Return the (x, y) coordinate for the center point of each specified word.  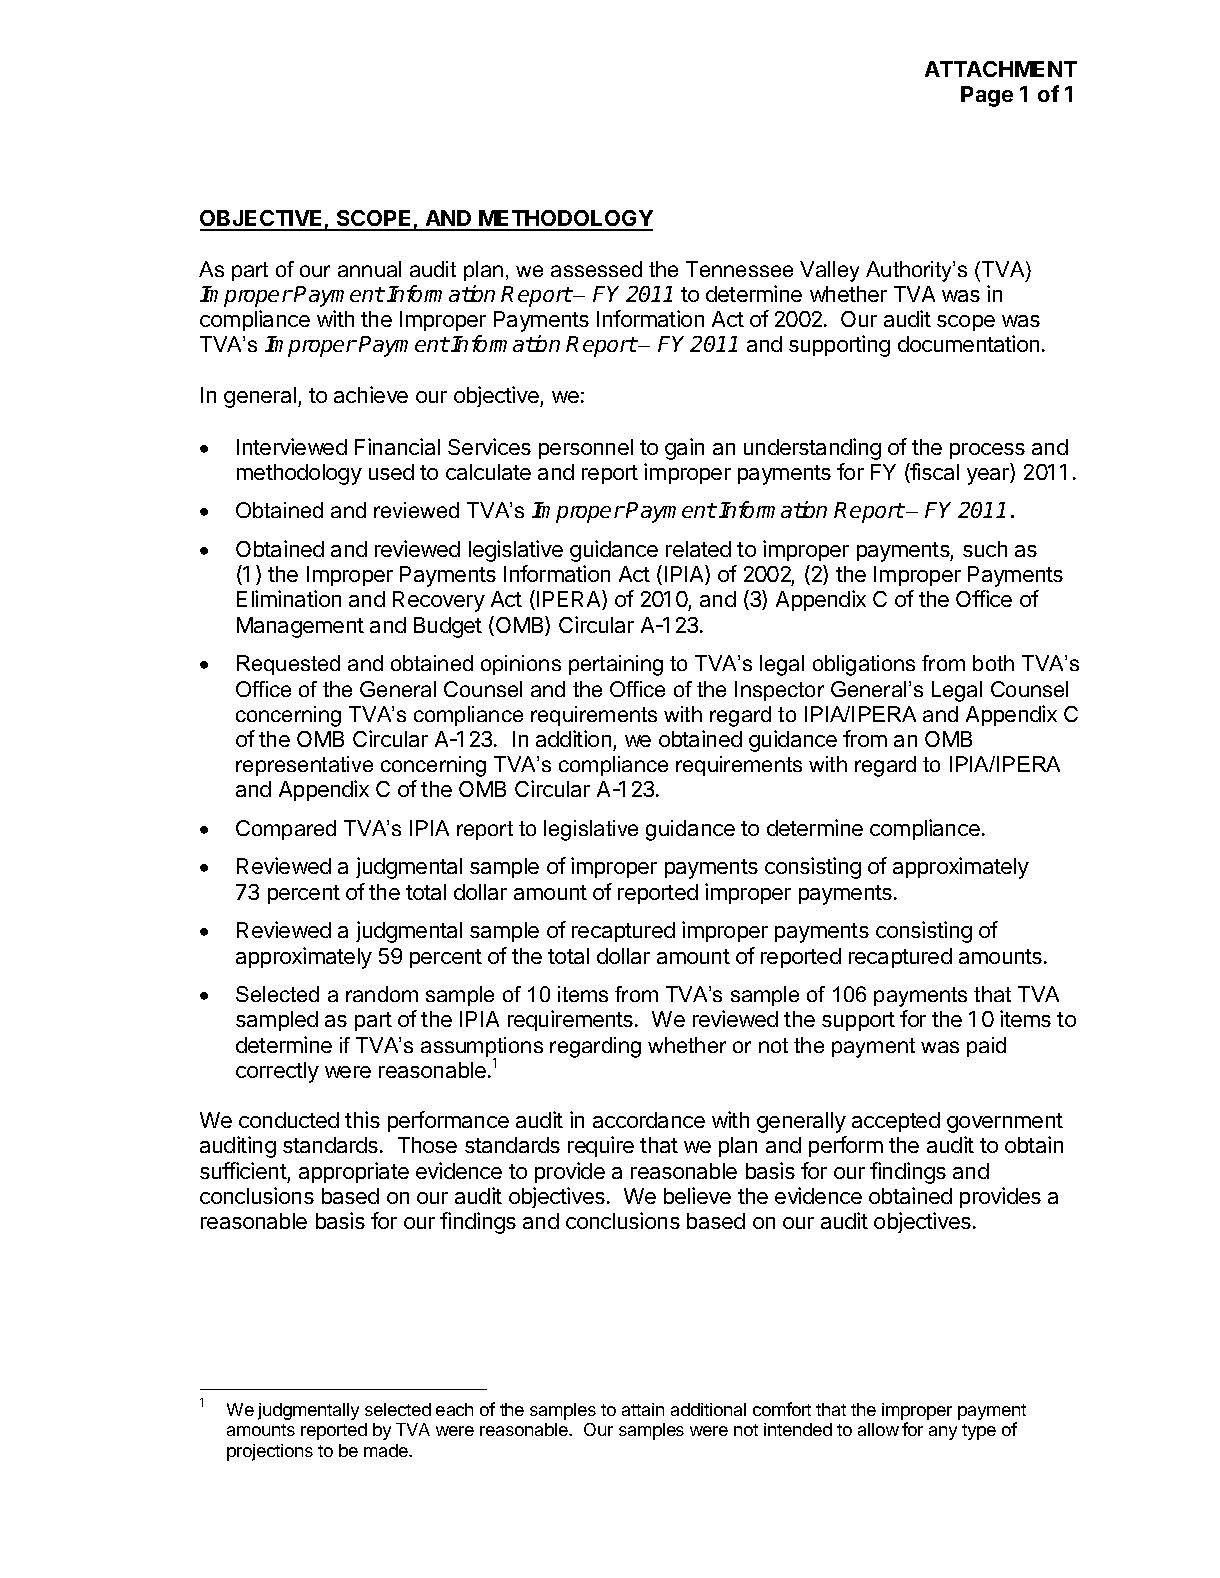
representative (304, 766)
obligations (864, 665)
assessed (596, 269)
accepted (896, 1122)
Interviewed (292, 446)
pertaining (616, 665)
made (387, 1450)
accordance (649, 1120)
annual (369, 269)
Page (987, 96)
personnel (586, 449)
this (362, 1119)
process (987, 451)
